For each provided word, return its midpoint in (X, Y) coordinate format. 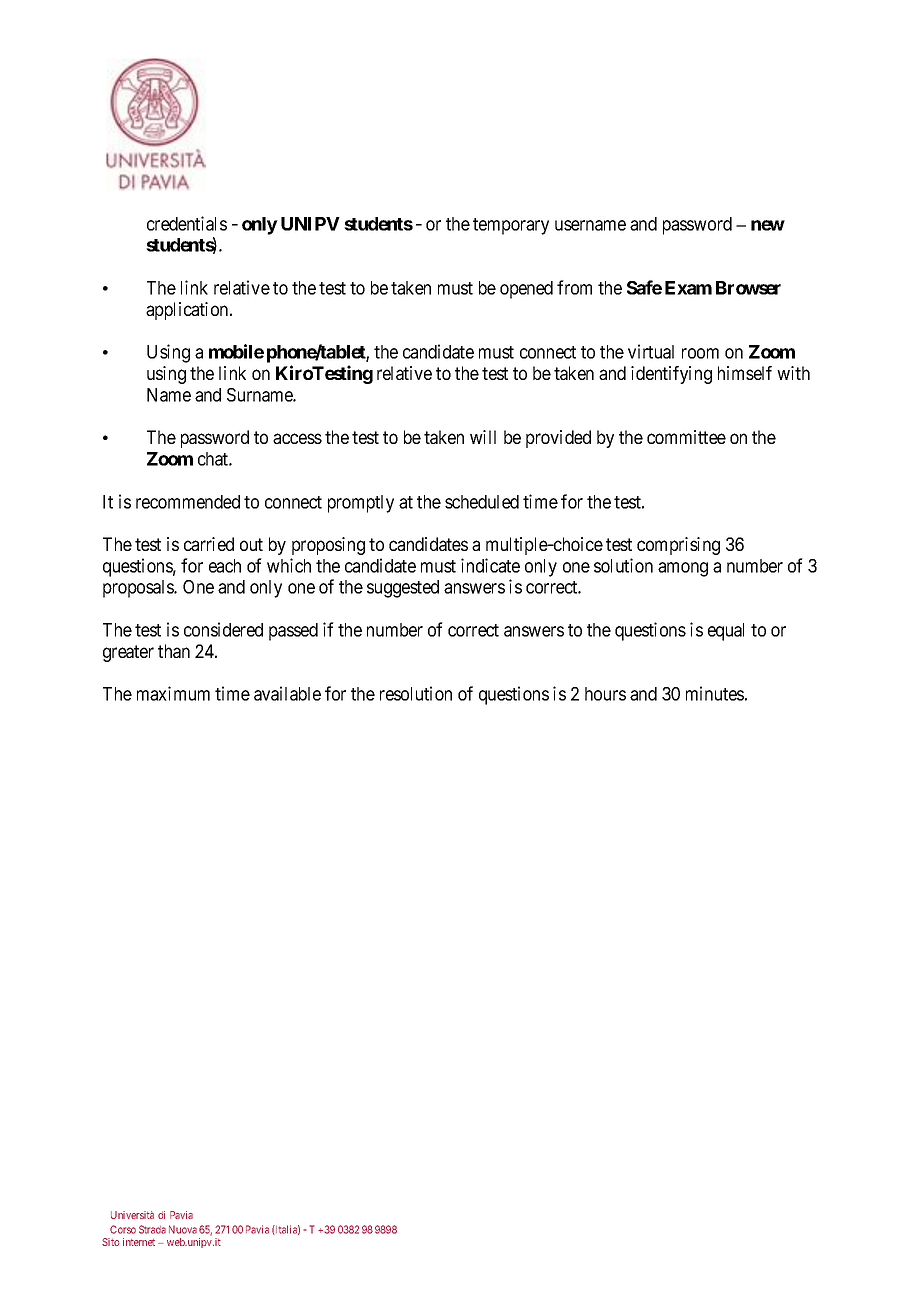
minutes (715, 693)
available (287, 693)
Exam (688, 288)
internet (139, 1242)
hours (605, 694)
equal (726, 632)
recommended (188, 502)
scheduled (482, 502)
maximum (173, 693)
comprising (678, 546)
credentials (187, 223)
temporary (511, 226)
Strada (152, 1229)
